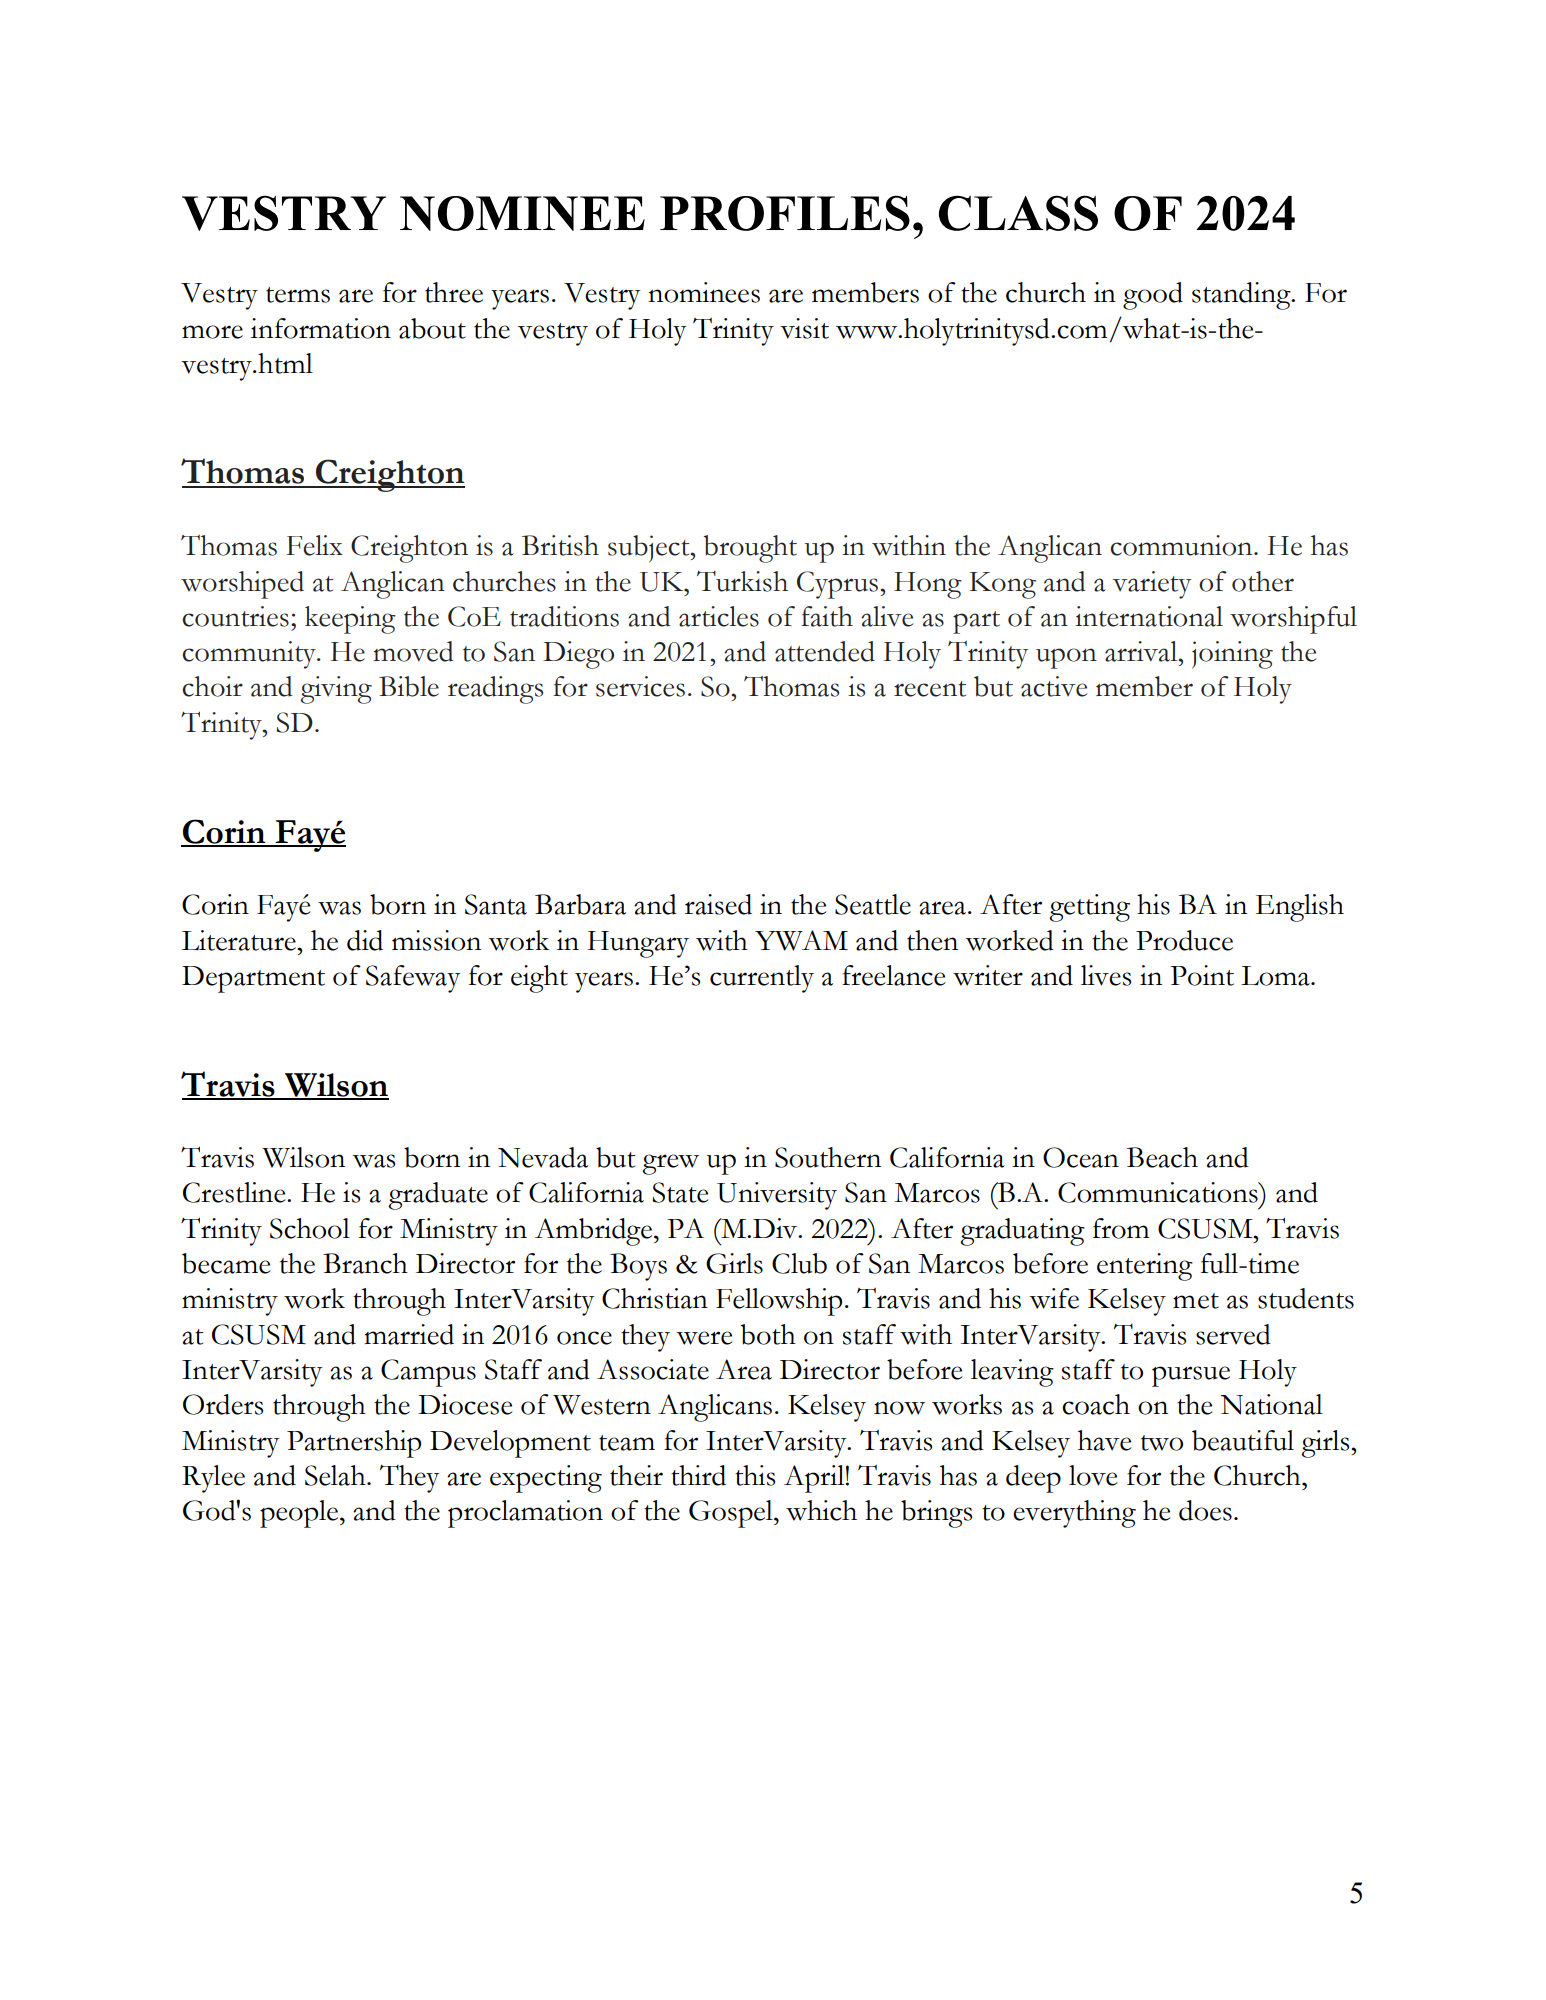 This page has width=1546, height=2000. What do you see at coordinates (1162, 1157) in the page?
I see `Beach` at bounding box center [1162, 1157].
